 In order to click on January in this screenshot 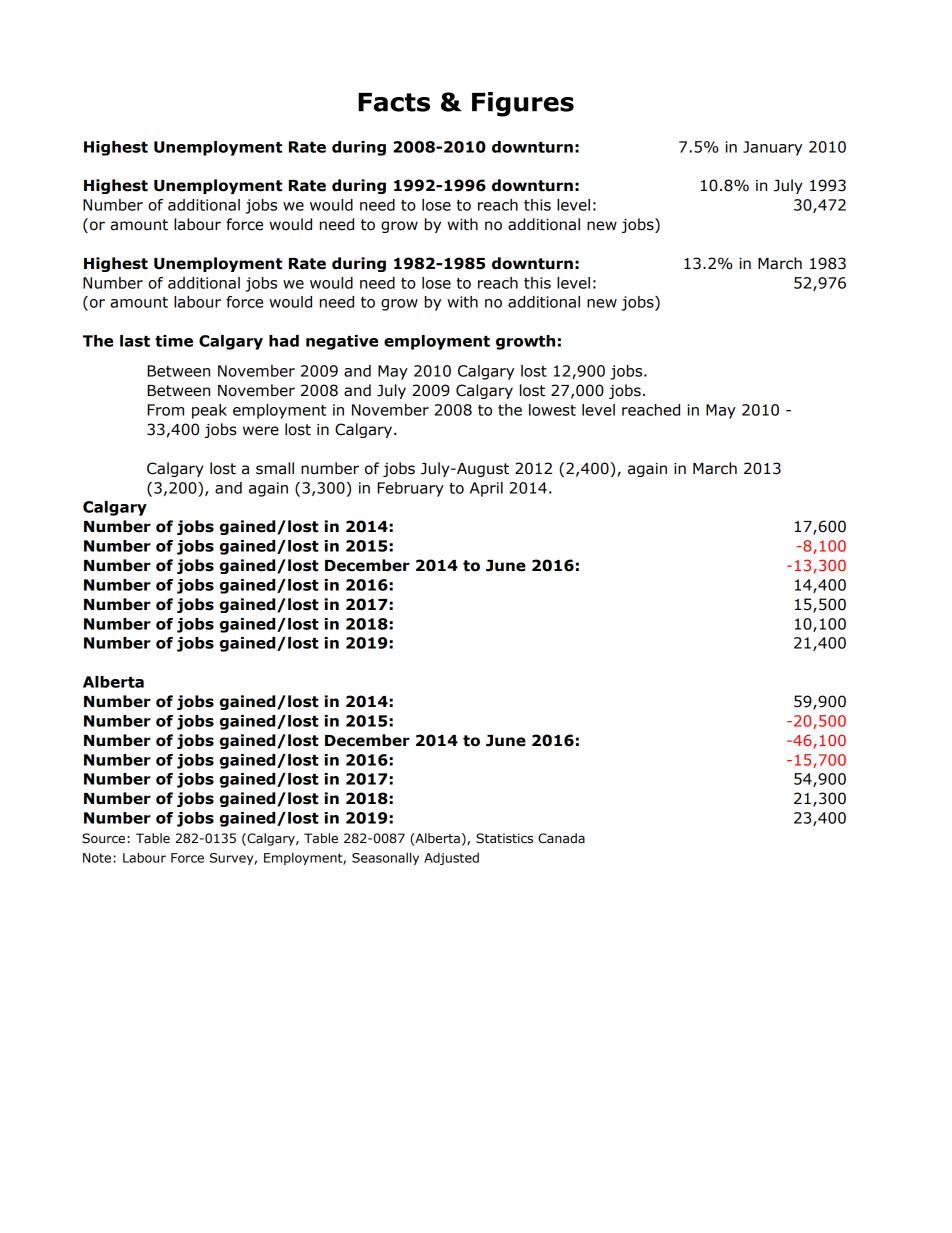, I will do `click(772, 148)`.
